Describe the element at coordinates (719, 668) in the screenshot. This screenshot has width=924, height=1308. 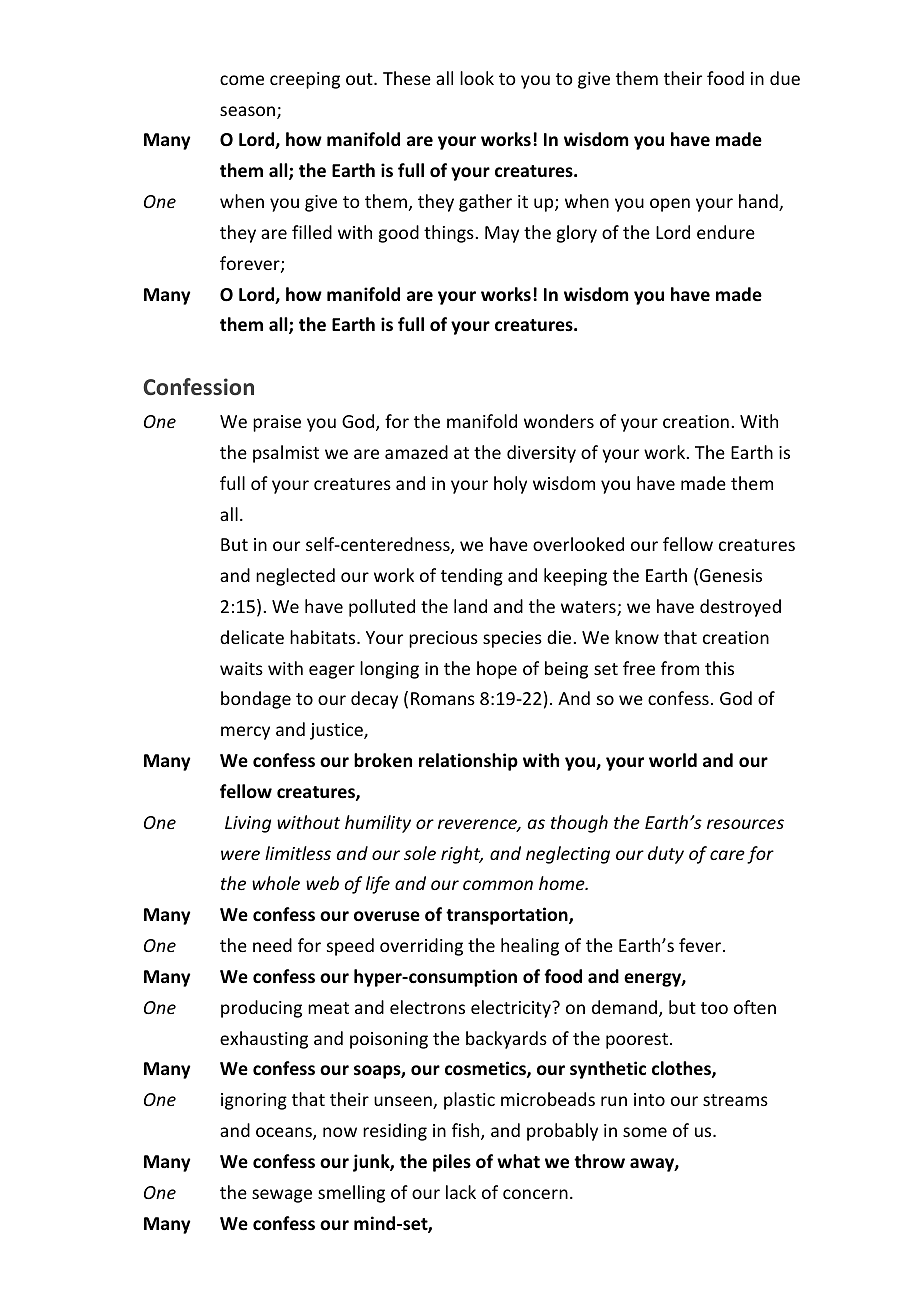
I see `this` at that location.
